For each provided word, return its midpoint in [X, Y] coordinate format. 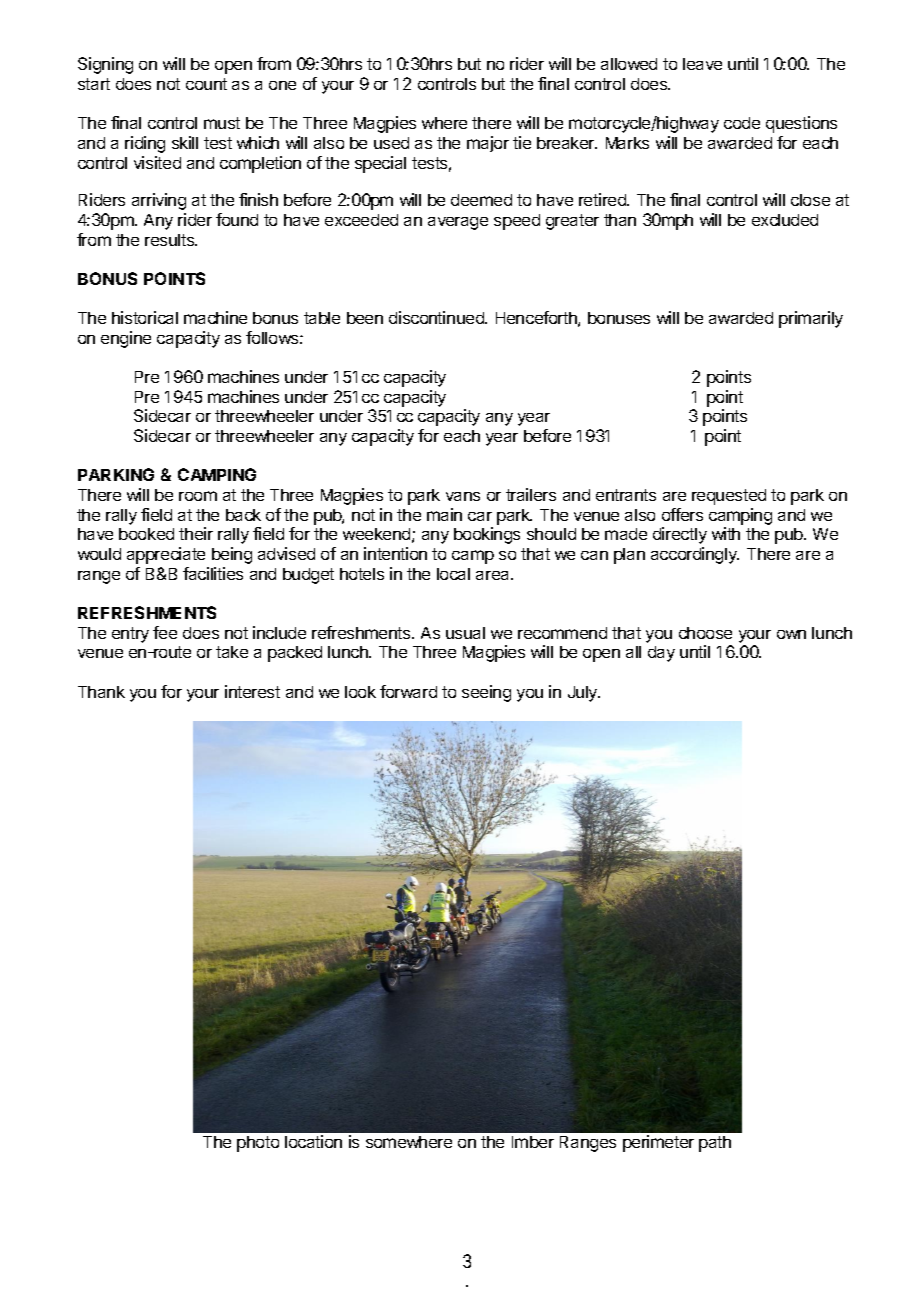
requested [729, 497]
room [198, 496]
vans [463, 496]
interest [252, 691]
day [661, 654]
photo [258, 1144]
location [313, 1141]
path [715, 1144]
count [206, 84]
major [488, 144]
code [742, 123]
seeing [486, 693]
